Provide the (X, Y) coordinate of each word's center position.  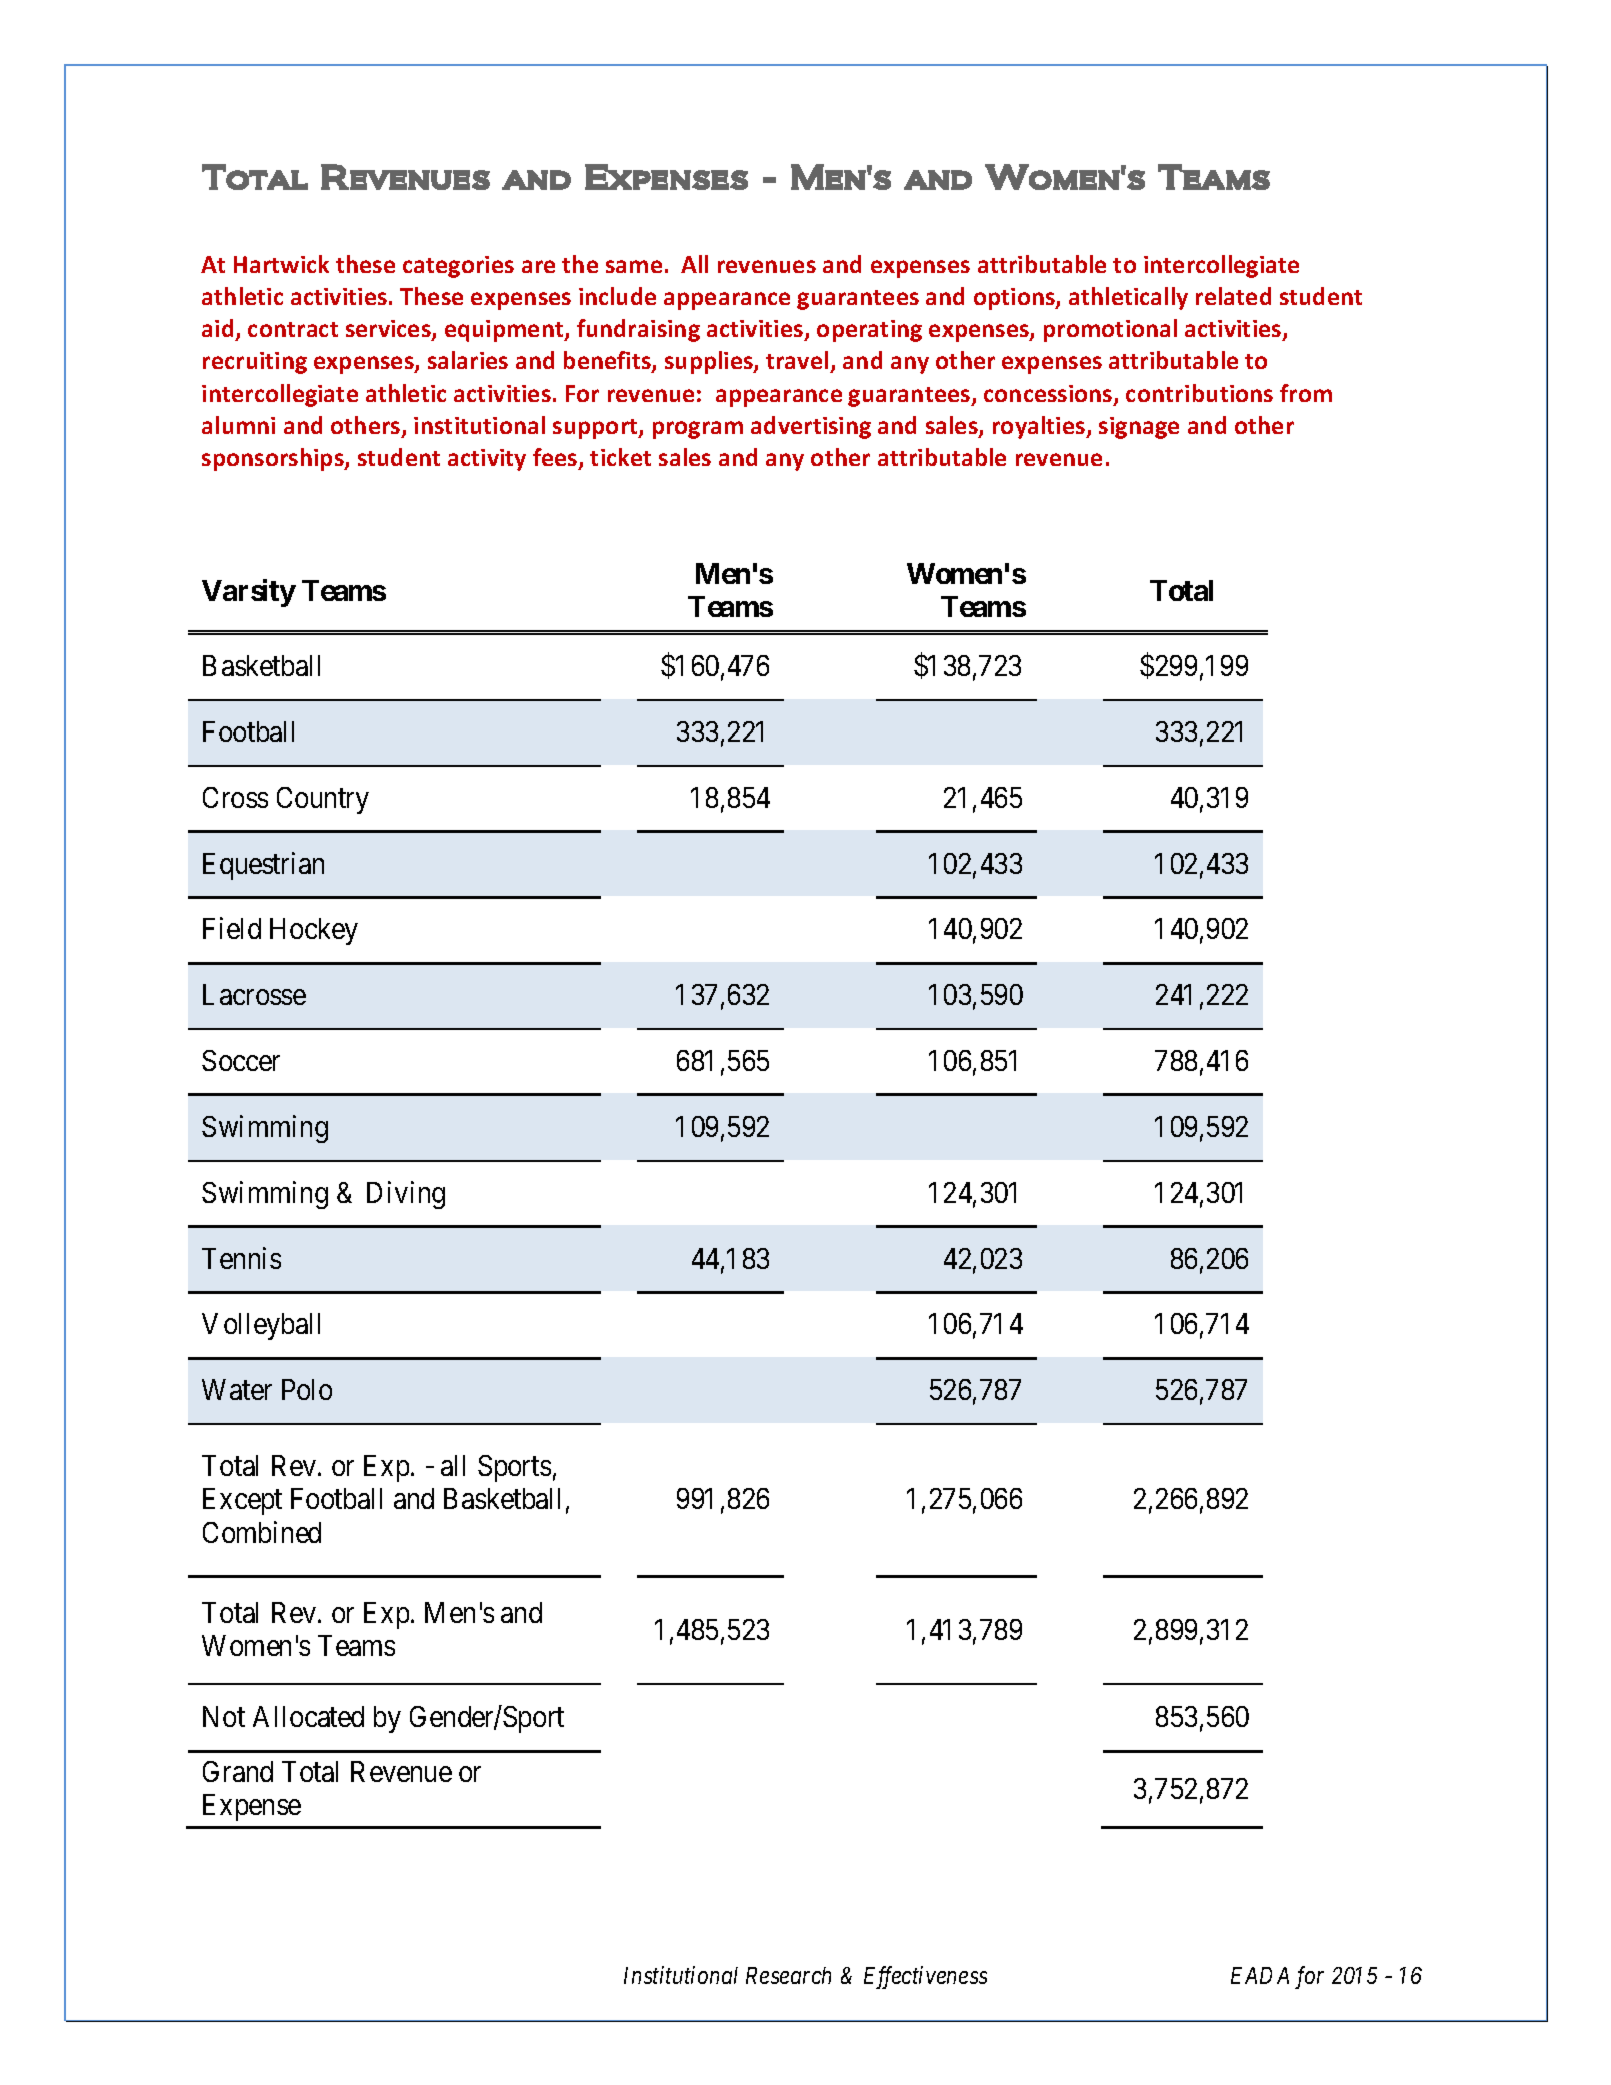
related (1233, 296)
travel (798, 362)
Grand (238, 1771)
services (389, 330)
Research (788, 1975)
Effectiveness (925, 1977)
